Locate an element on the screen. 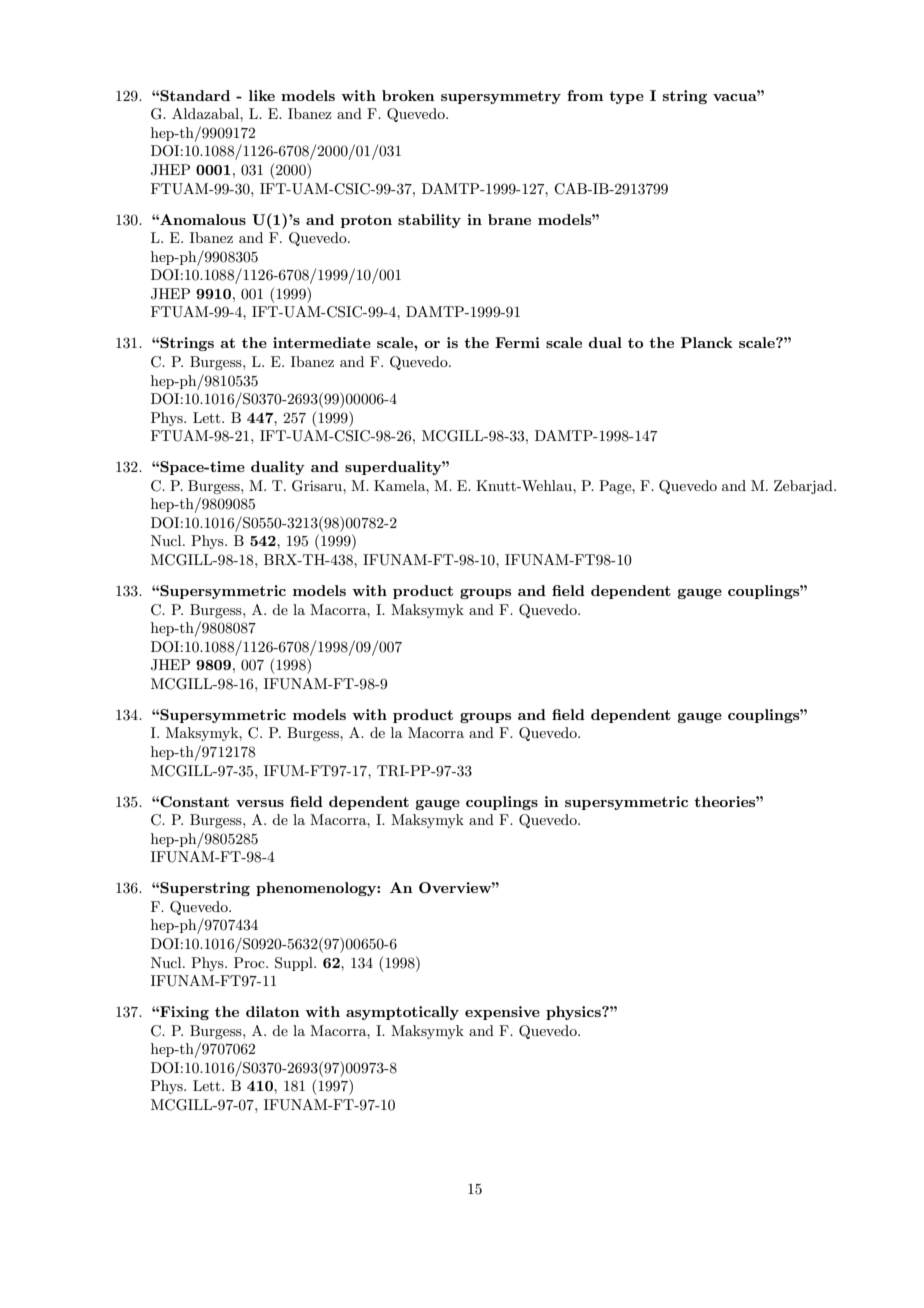 The width and height of the screenshot is (924, 1308). like is located at coordinates (262, 95).
